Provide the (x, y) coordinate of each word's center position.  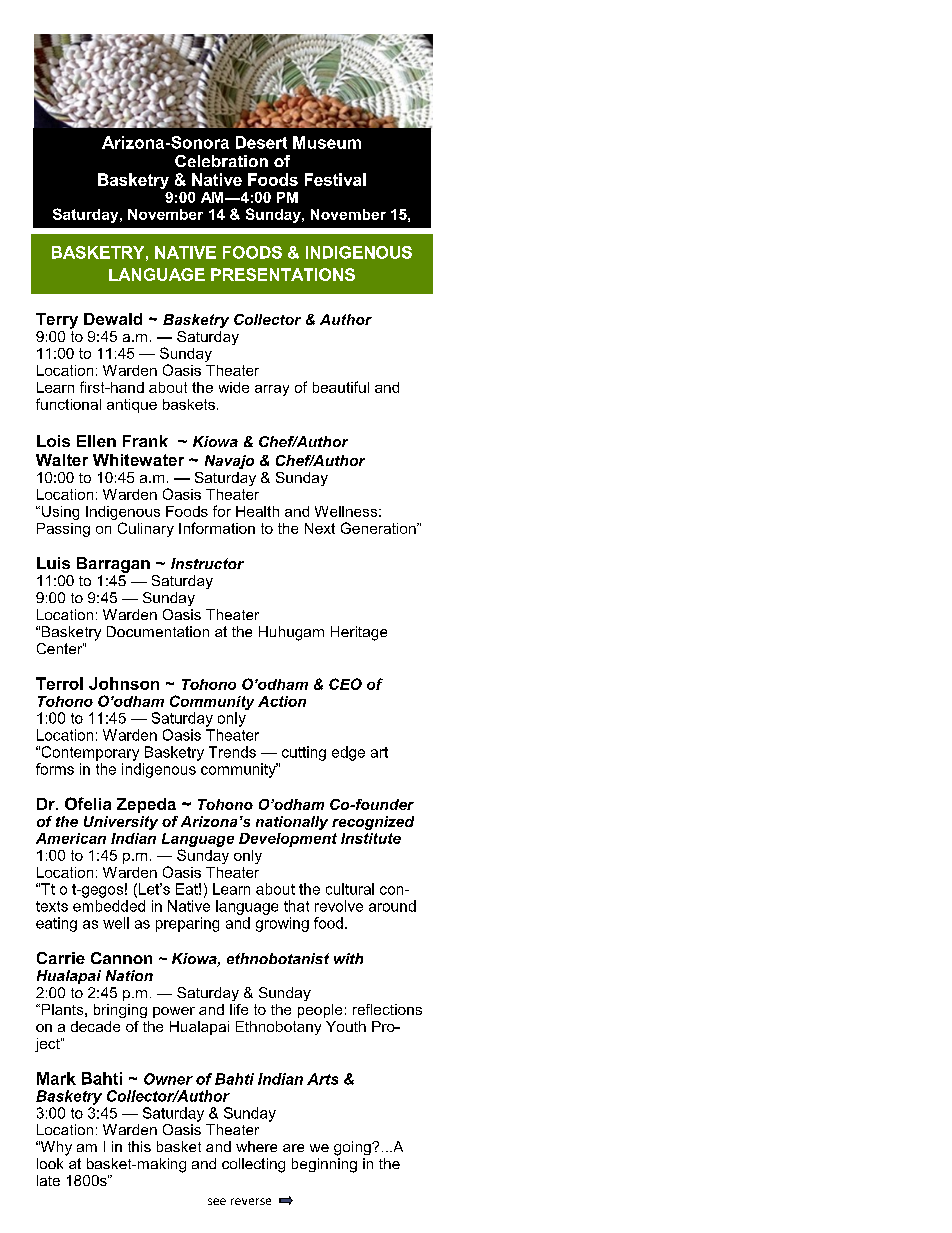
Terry (57, 321)
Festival (335, 179)
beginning (324, 1165)
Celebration (221, 161)
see (217, 1201)
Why (55, 1148)
